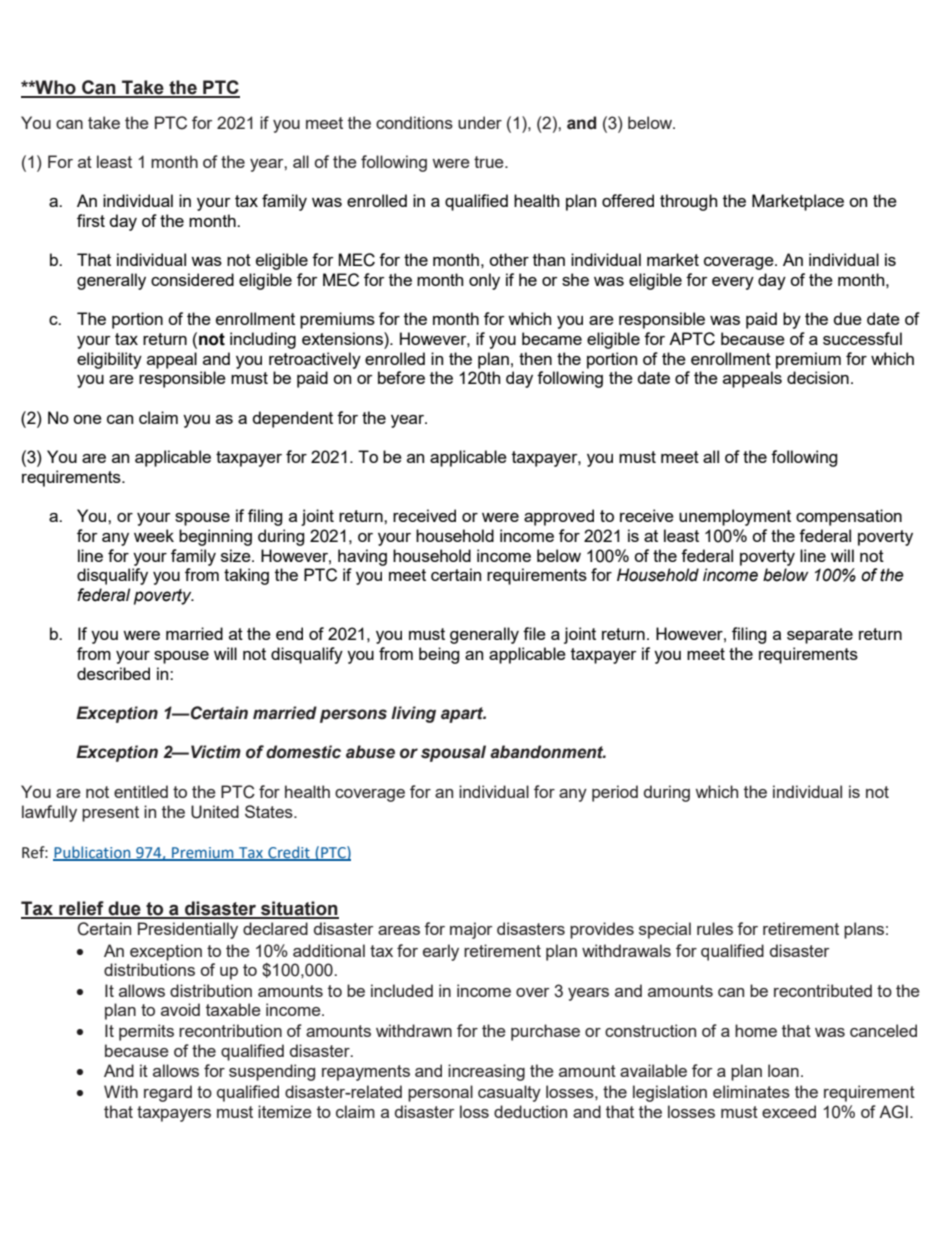 This document has height=1233, width=952. What do you see at coordinates (820, 636) in the document?
I see `separate` at bounding box center [820, 636].
